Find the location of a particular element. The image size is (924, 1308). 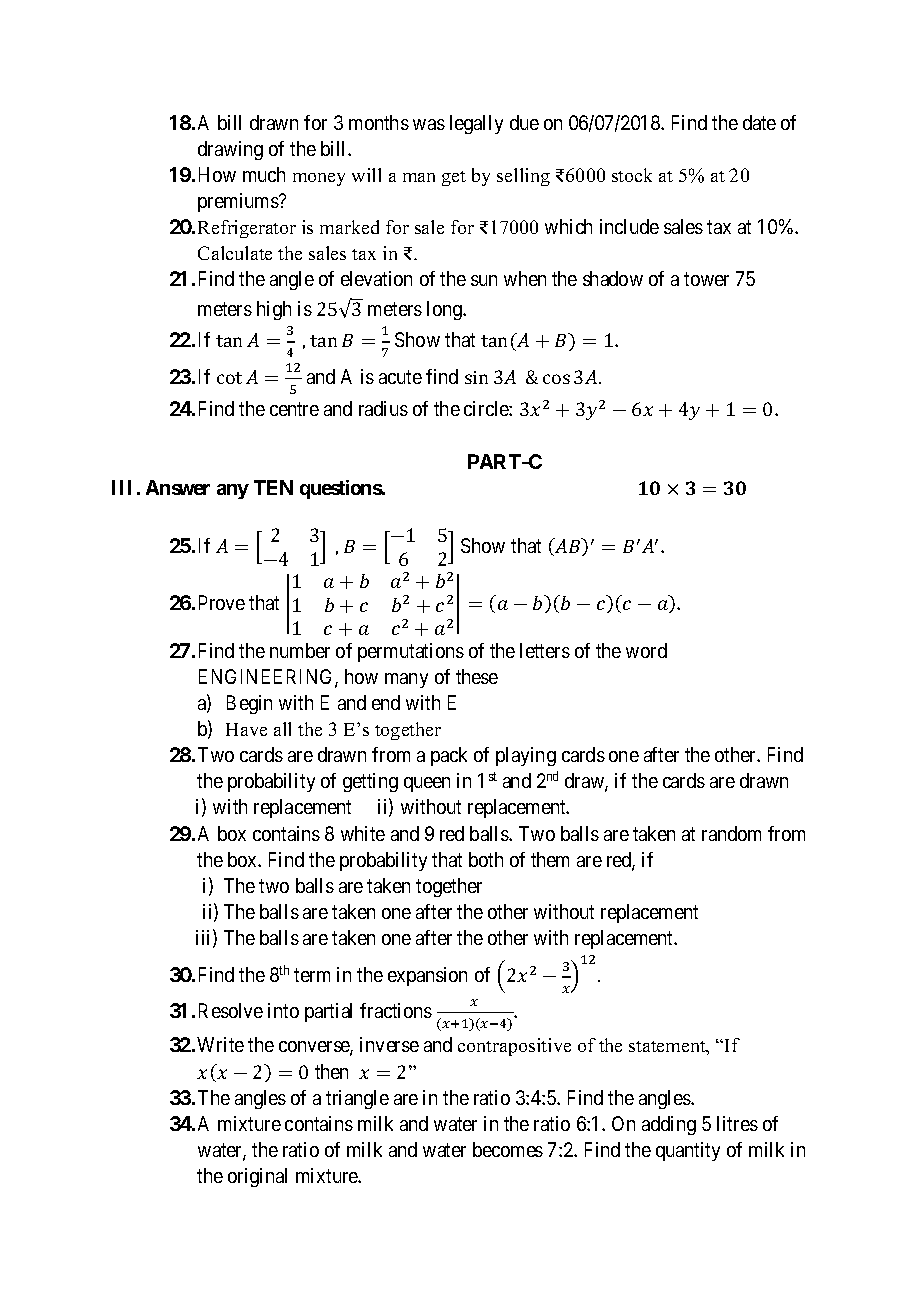

much is located at coordinates (264, 174).
